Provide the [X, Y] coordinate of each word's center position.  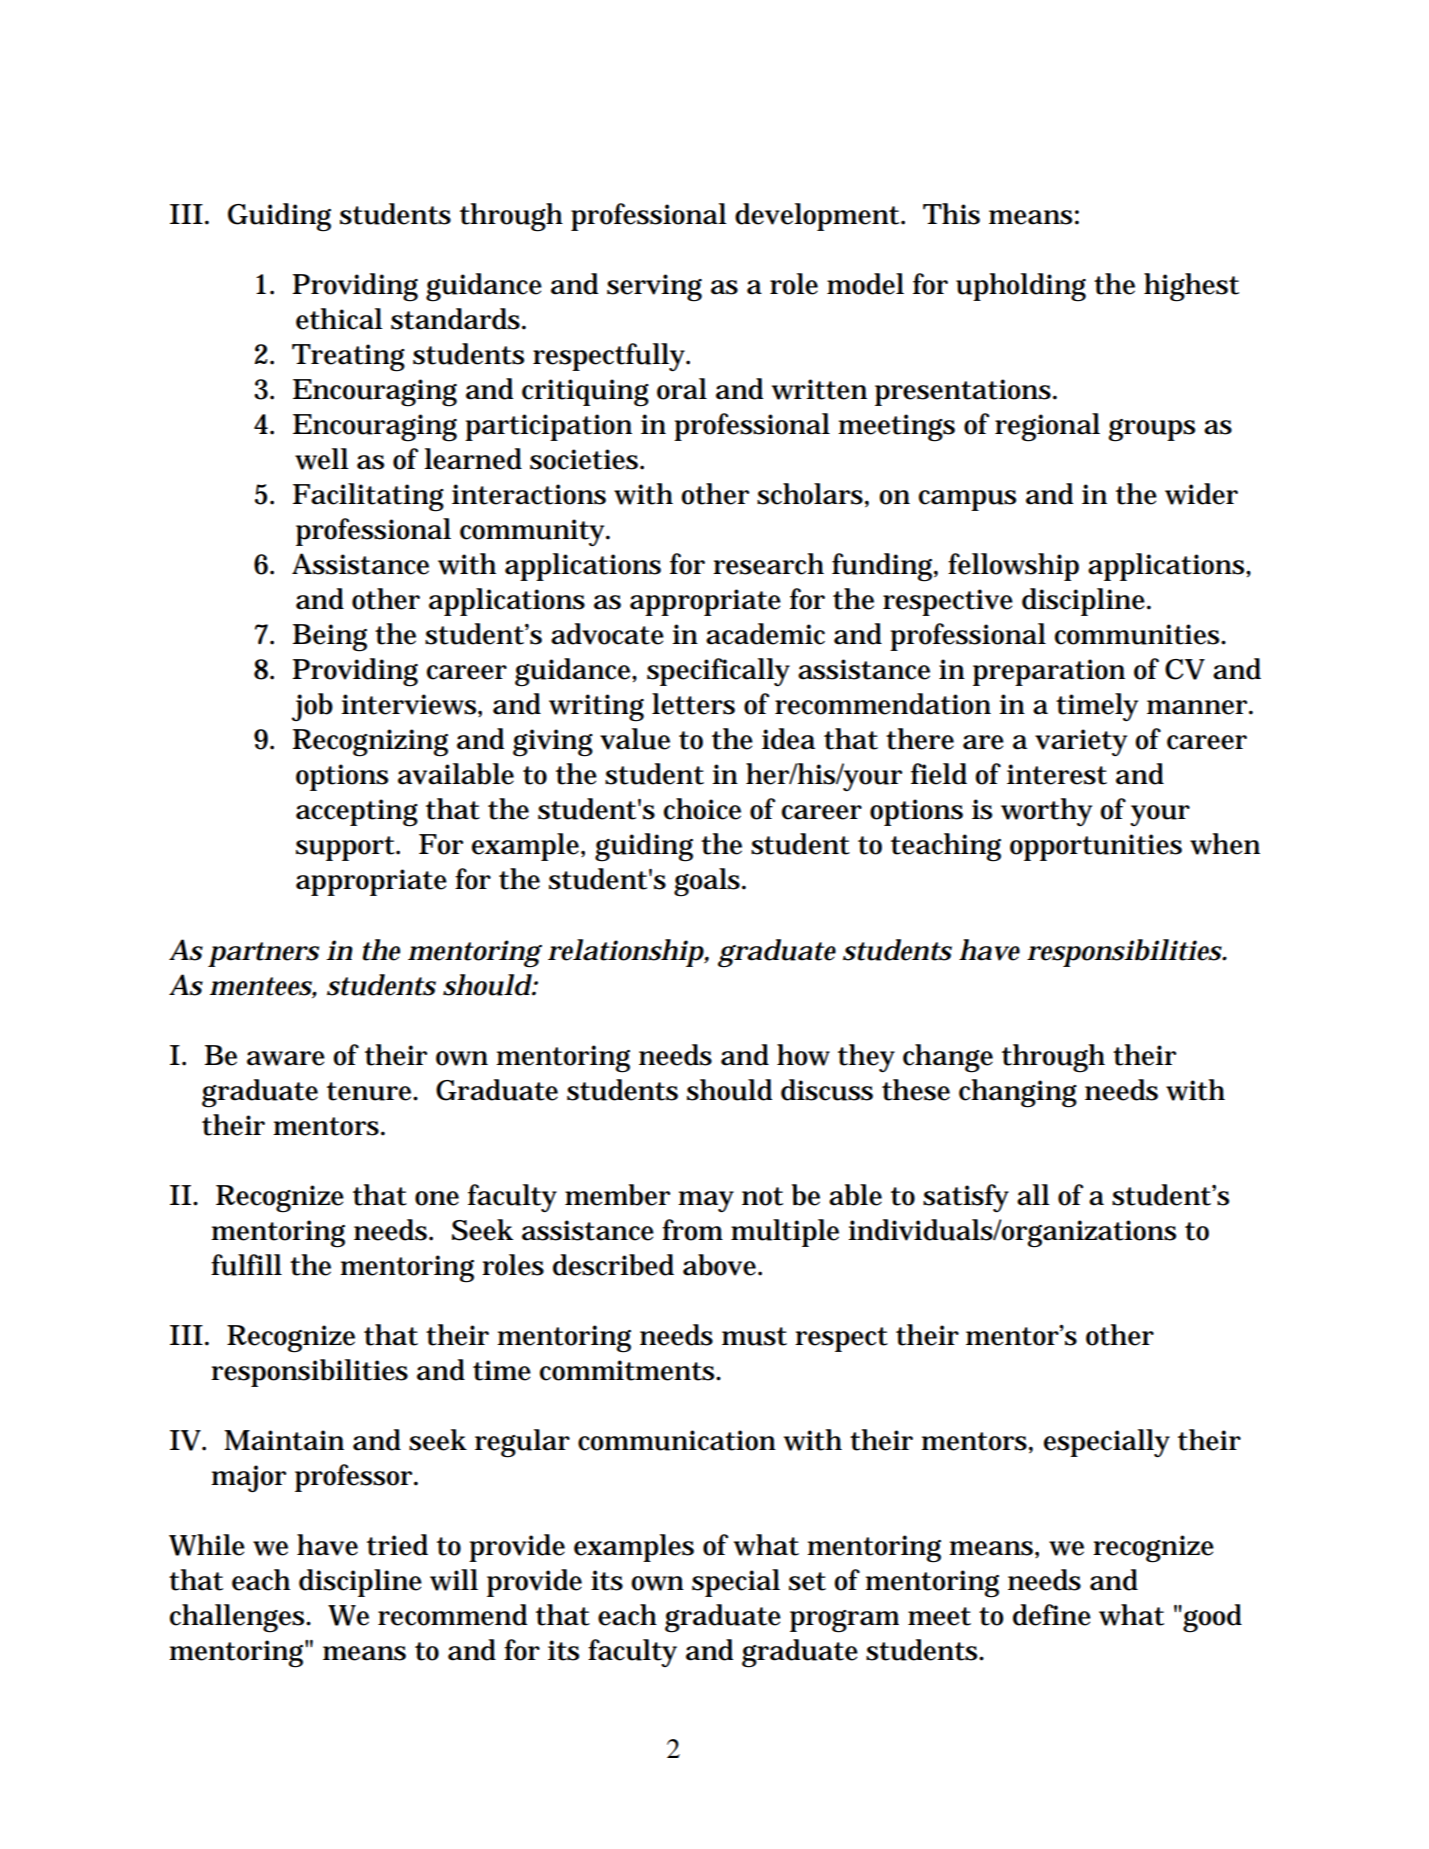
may [706, 1202]
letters [693, 704]
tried [397, 1545]
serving [654, 288]
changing [1018, 1093]
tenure [371, 1091]
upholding [1021, 287]
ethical [339, 319]
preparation [1049, 672]
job [312, 707]
